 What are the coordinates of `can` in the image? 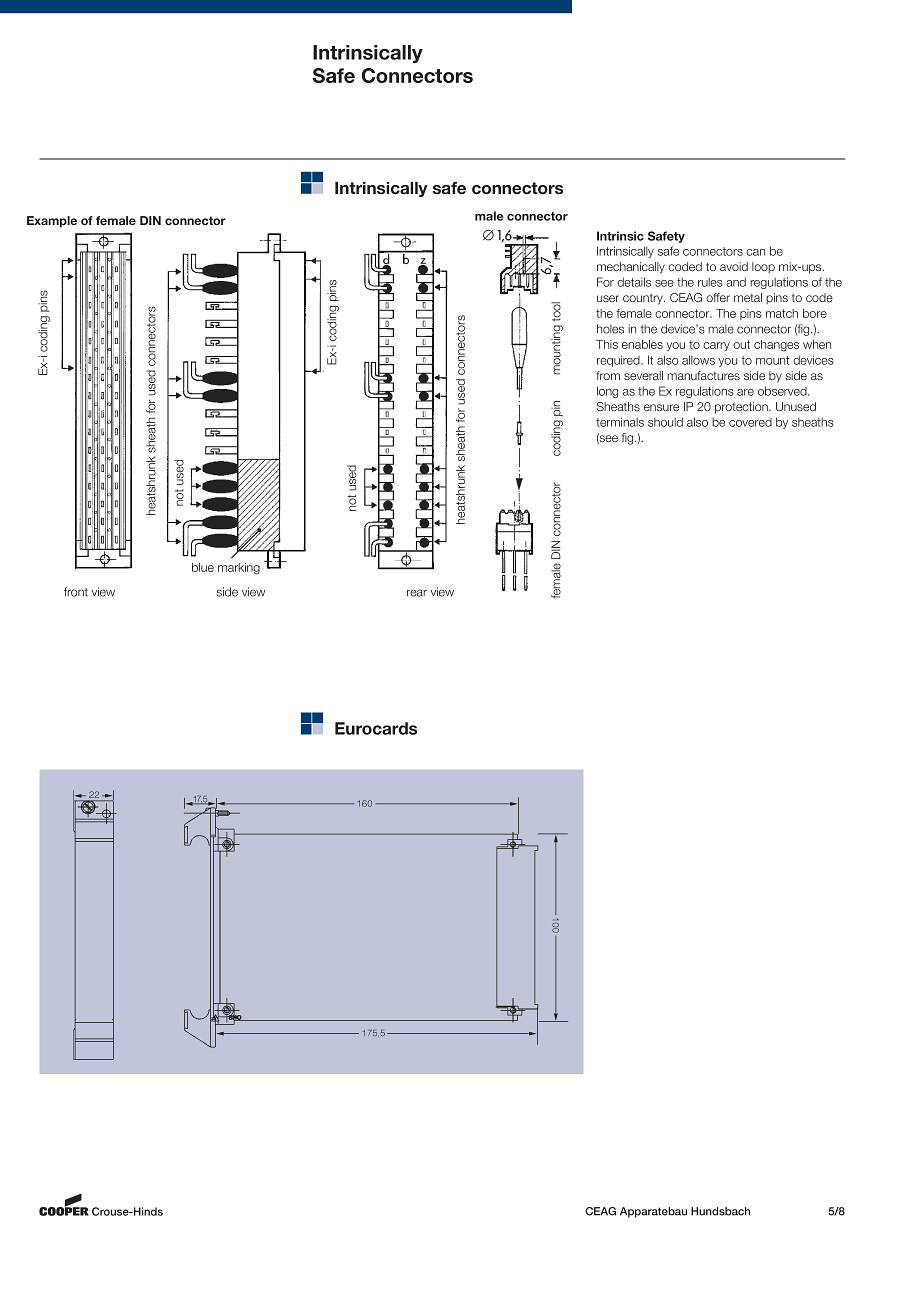 It's located at (755, 252).
